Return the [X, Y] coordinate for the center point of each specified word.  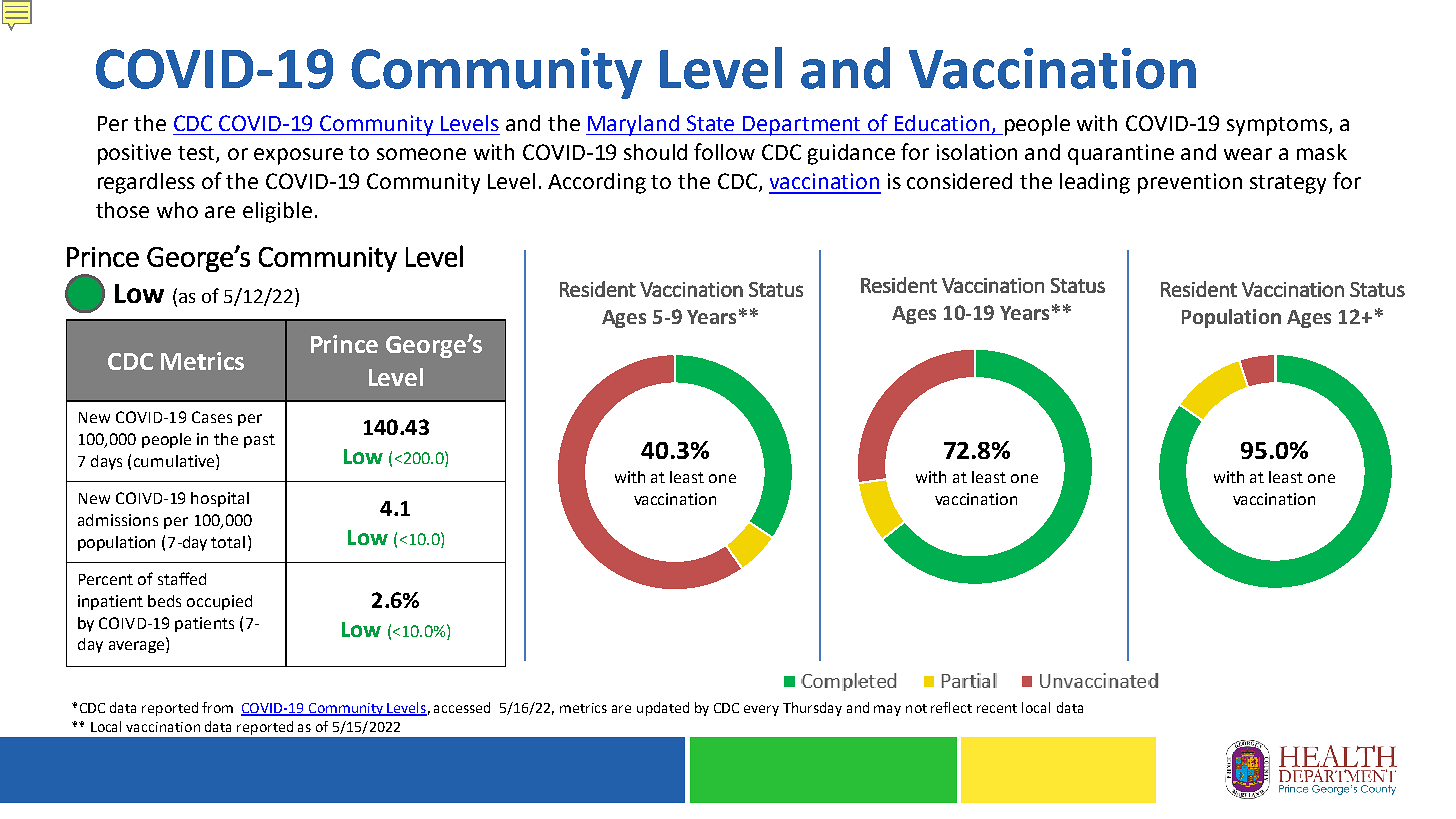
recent [997, 708]
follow [724, 151]
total [228, 542]
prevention [1190, 183]
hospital [220, 499]
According [597, 183]
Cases [212, 417]
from [217, 707]
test [197, 154]
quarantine [1121, 154]
